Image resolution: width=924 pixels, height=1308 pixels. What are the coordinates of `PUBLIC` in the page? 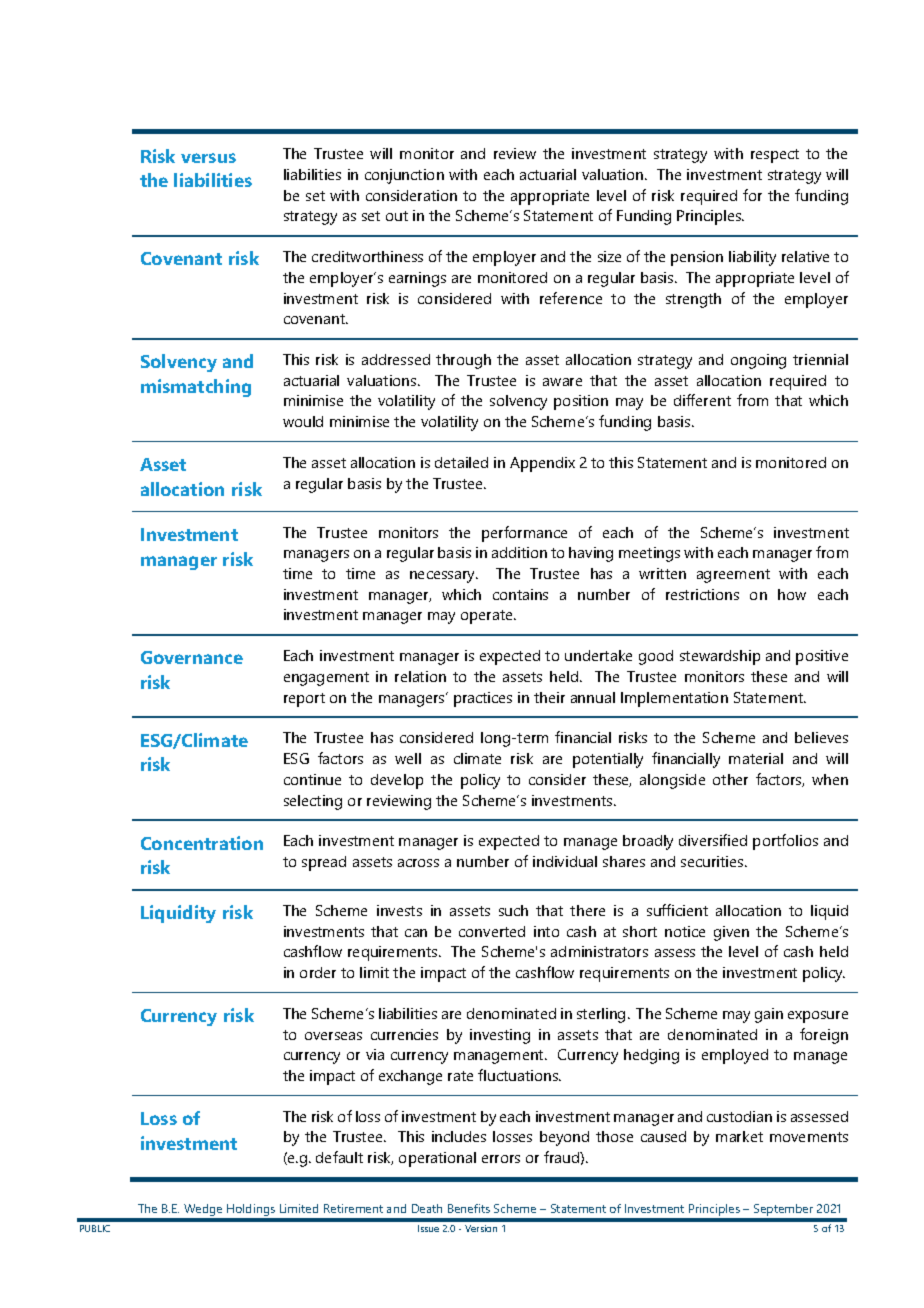 It's located at (95, 1228).
